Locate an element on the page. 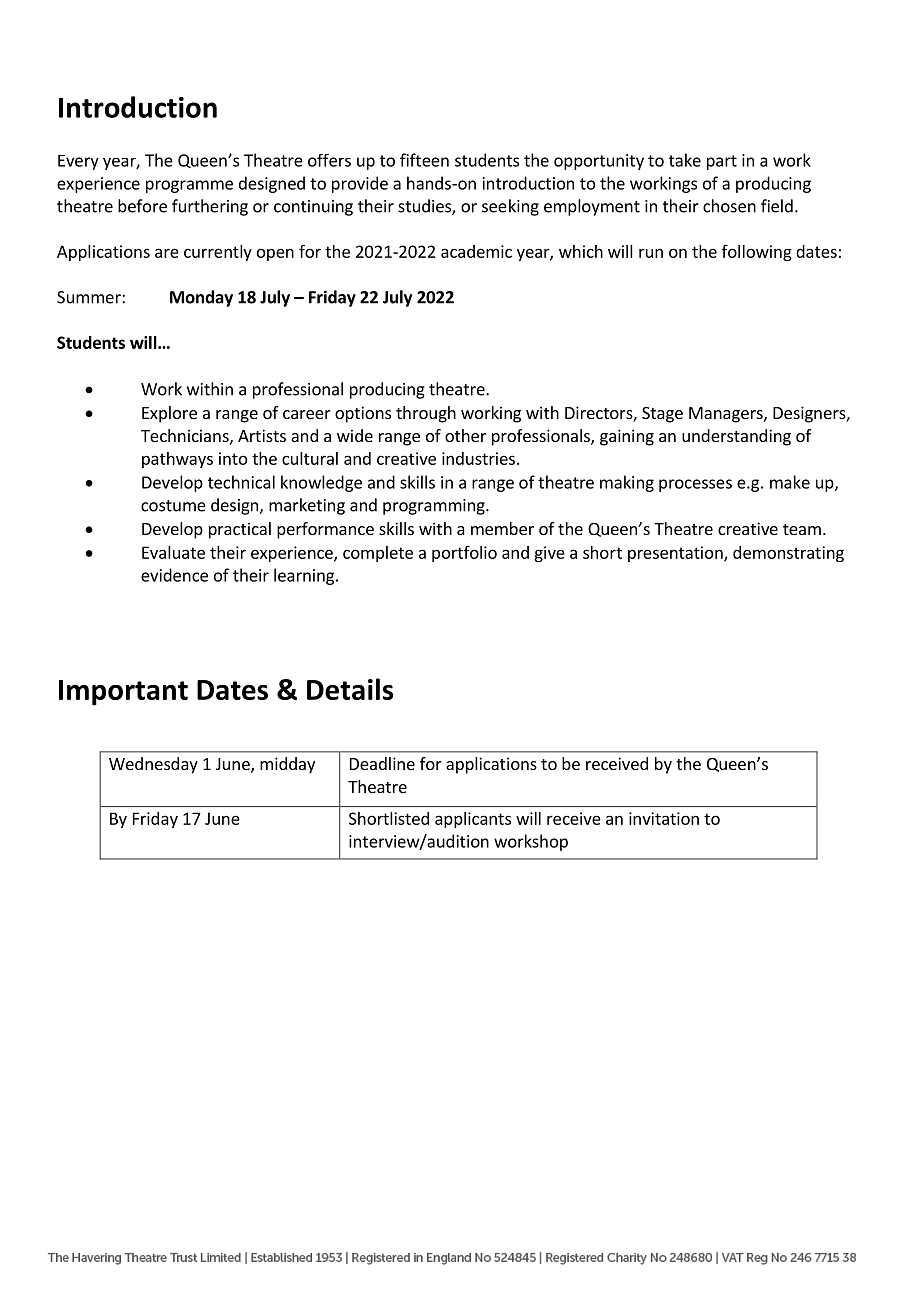 The height and width of the document is (1309, 924). processes is located at coordinates (695, 485).
